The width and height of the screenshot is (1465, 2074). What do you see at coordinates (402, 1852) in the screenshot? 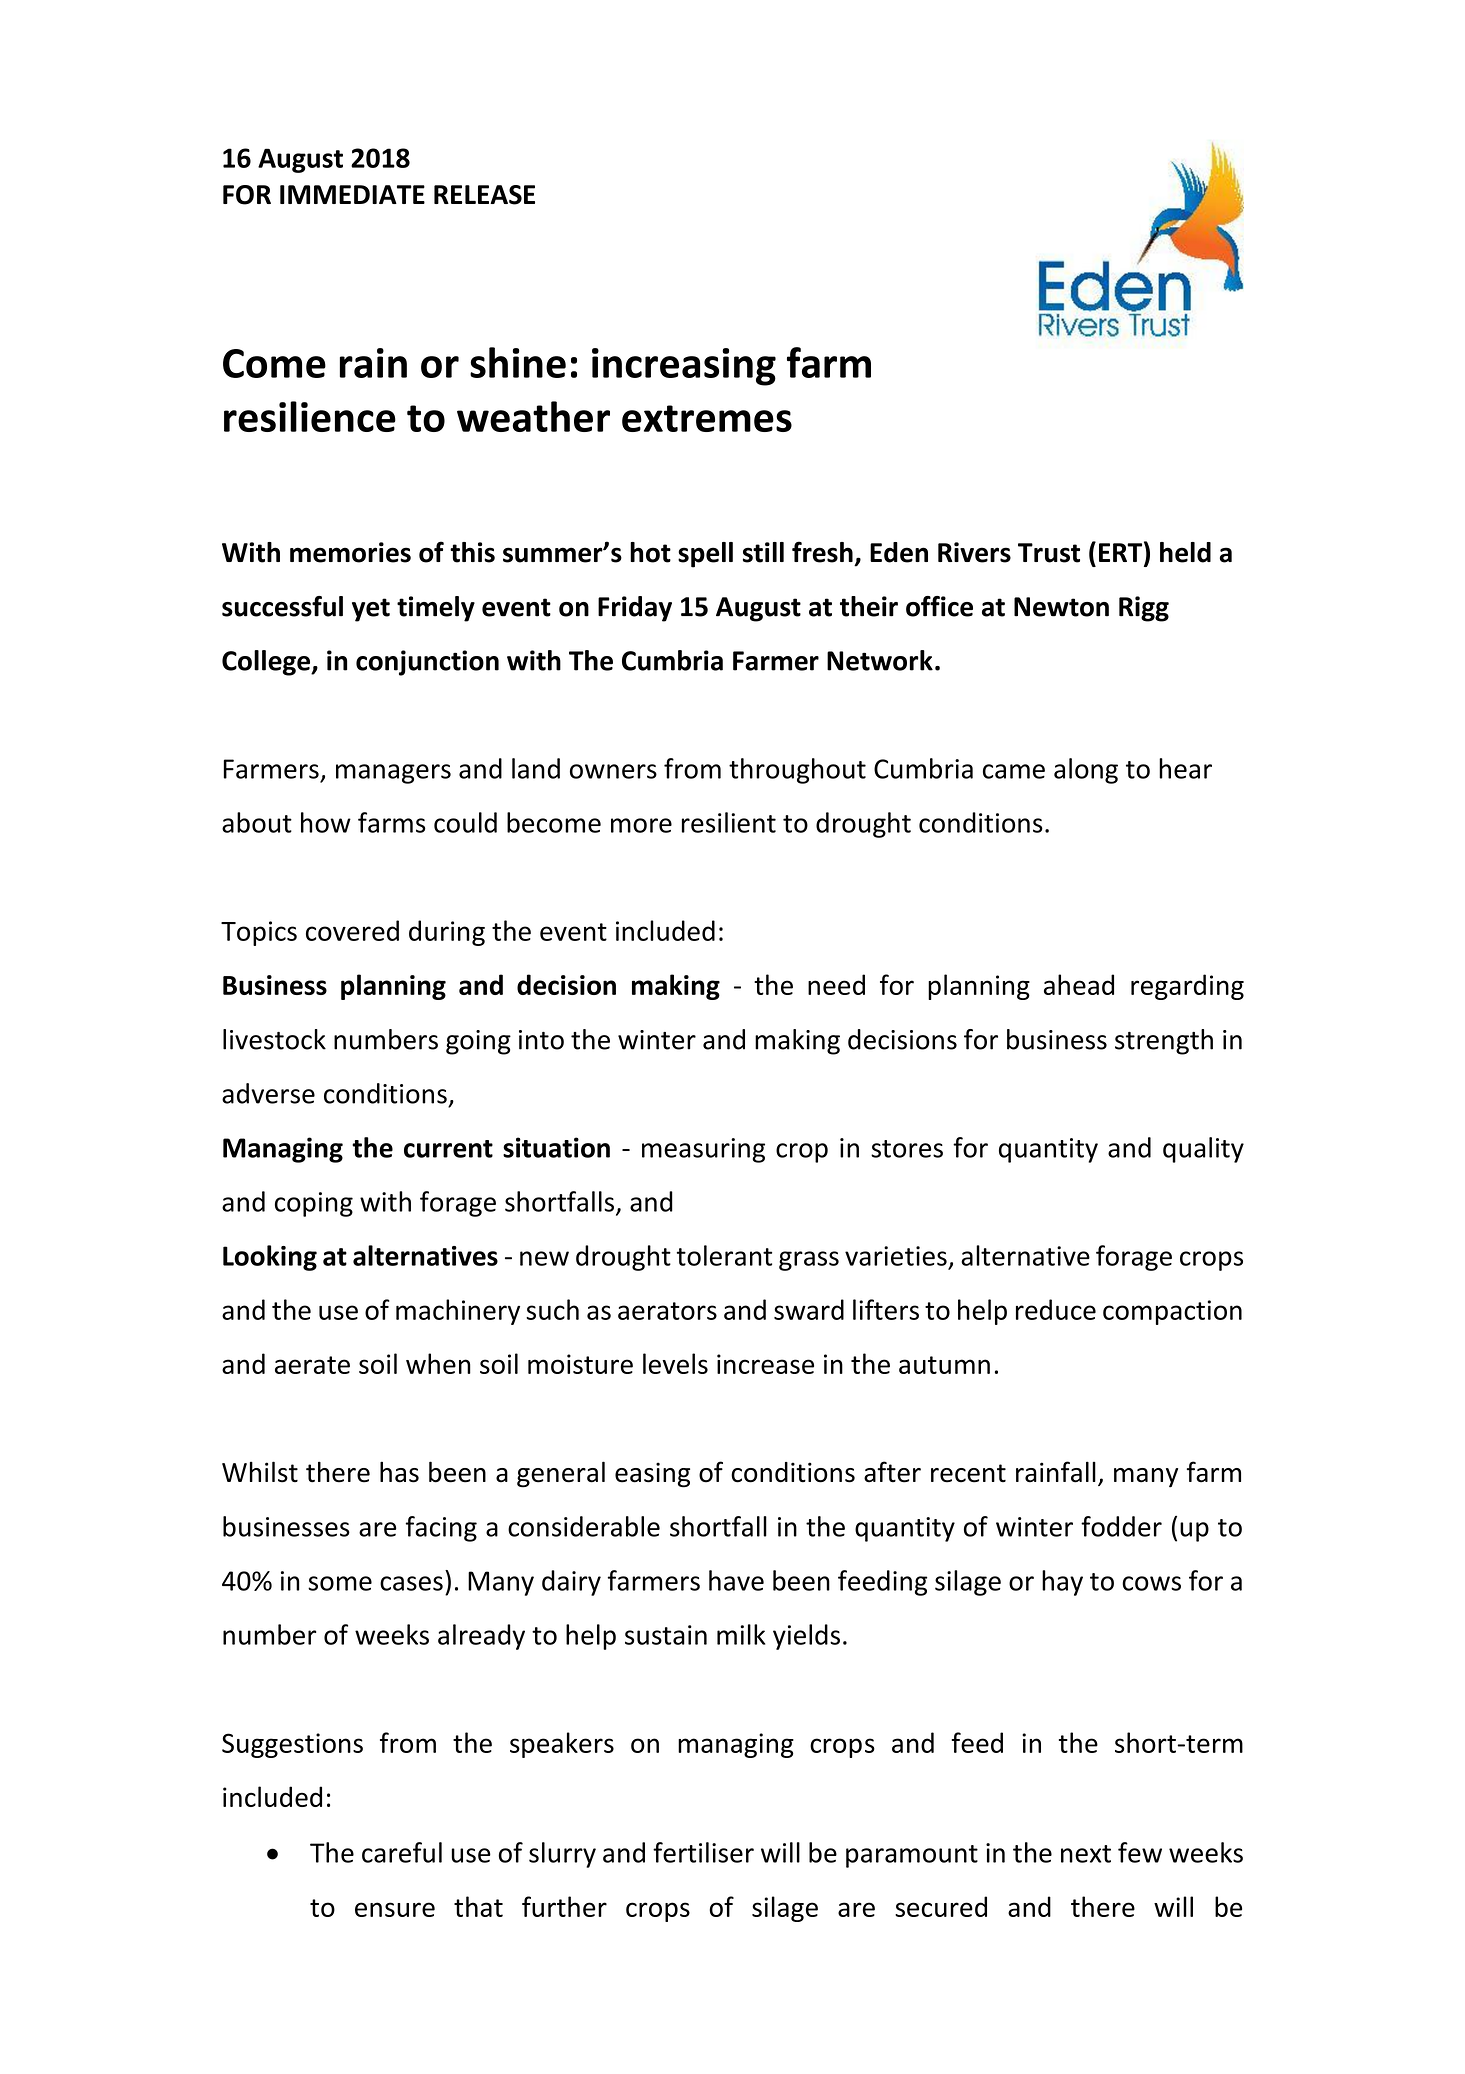
I see `careful` at bounding box center [402, 1852].
